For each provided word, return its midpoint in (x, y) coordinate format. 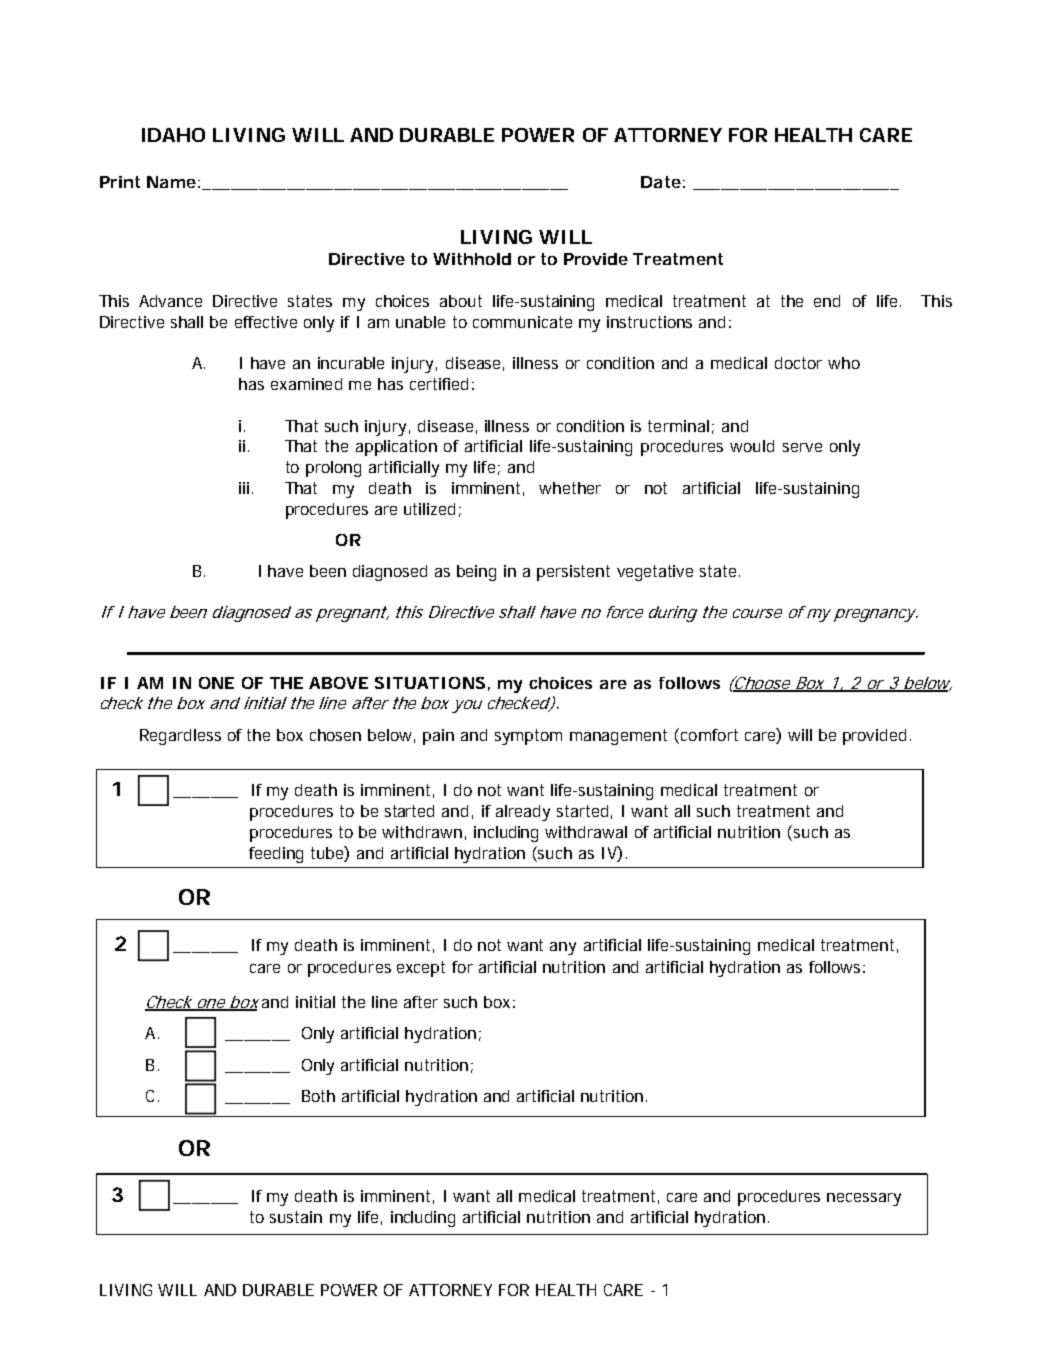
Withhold (472, 259)
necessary (864, 1199)
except (421, 969)
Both (318, 1096)
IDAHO (173, 135)
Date (661, 182)
